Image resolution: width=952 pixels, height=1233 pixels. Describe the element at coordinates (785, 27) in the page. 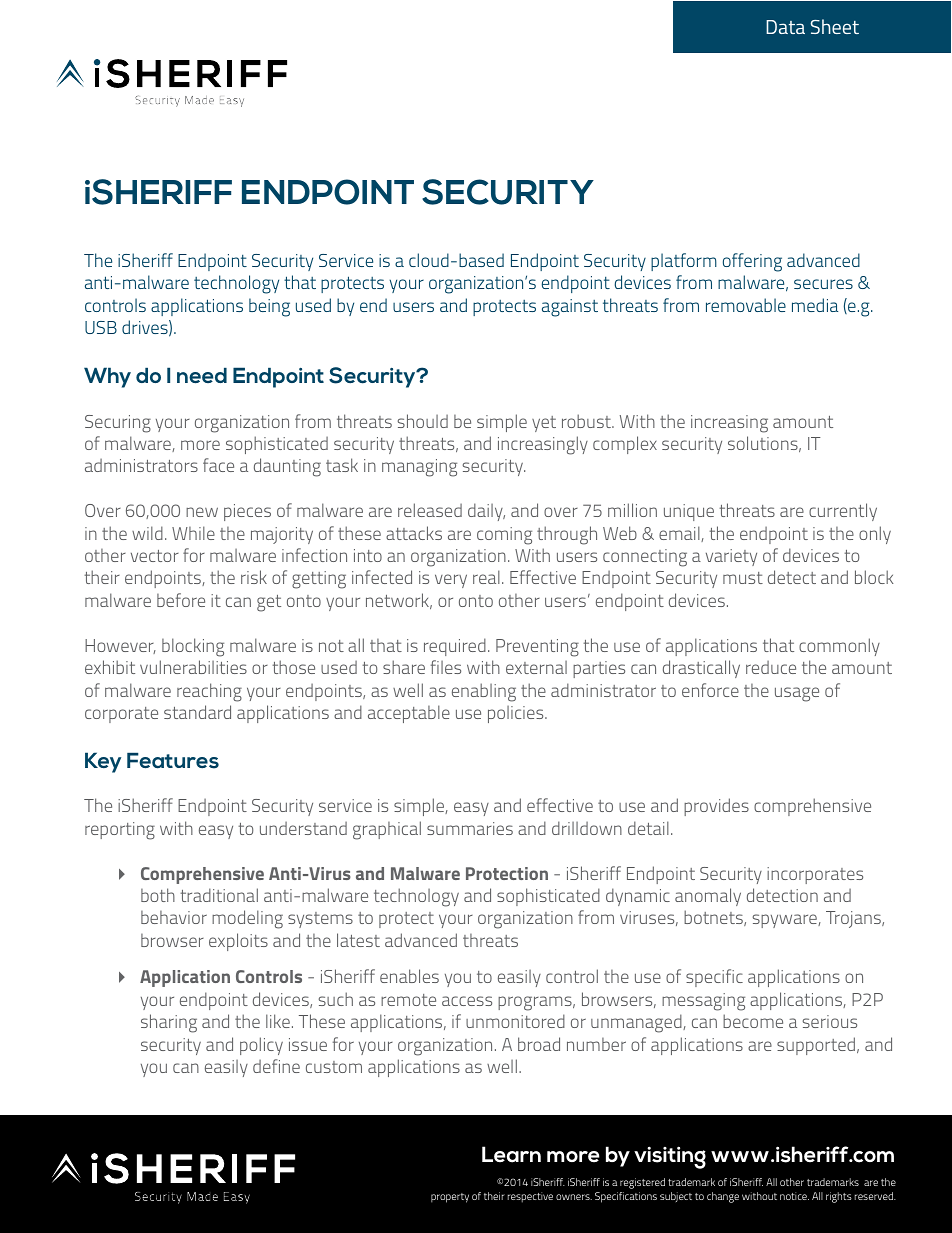

I see `Data` at that location.
